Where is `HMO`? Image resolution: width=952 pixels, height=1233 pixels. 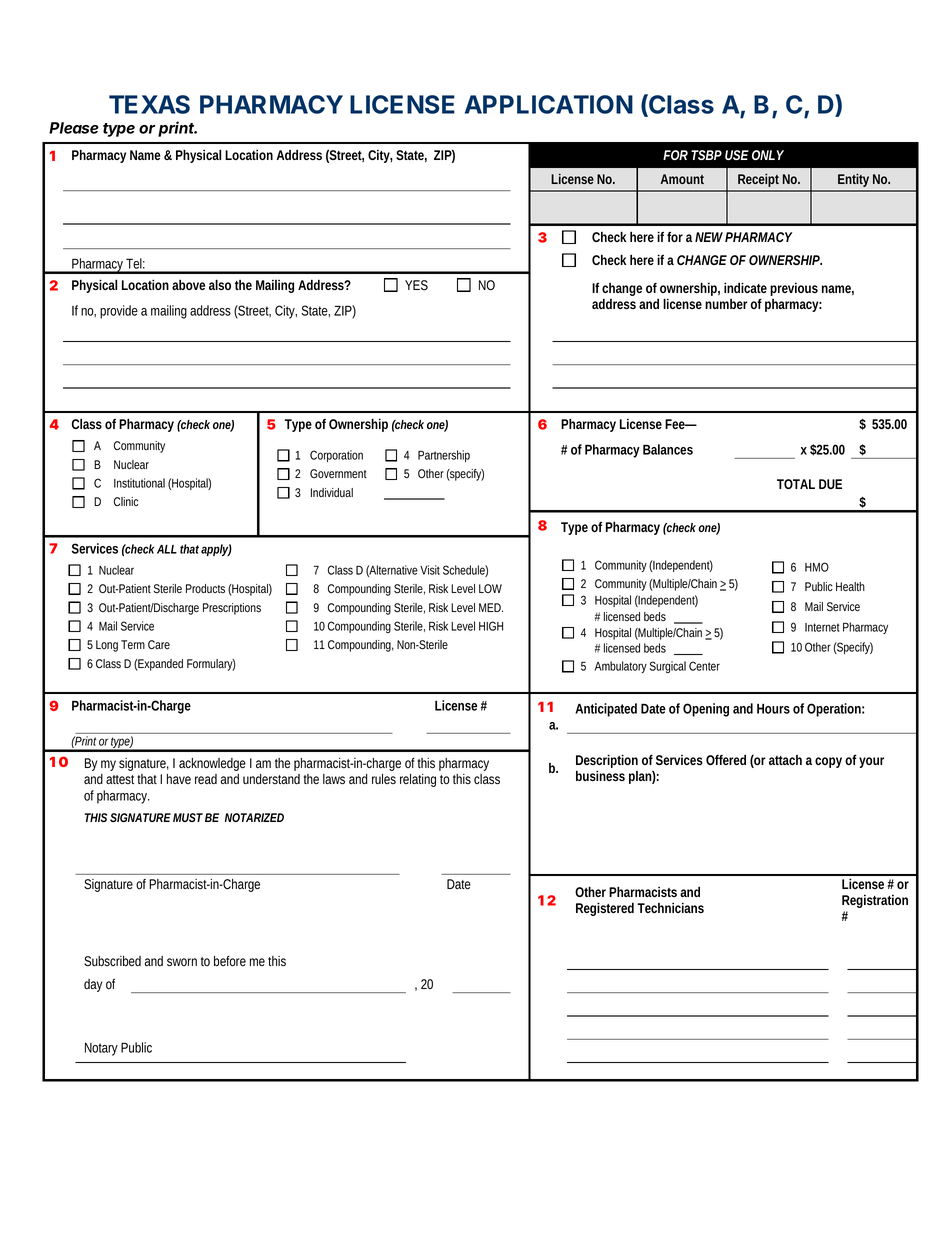 HMO is located at coordinates (817, 567).
